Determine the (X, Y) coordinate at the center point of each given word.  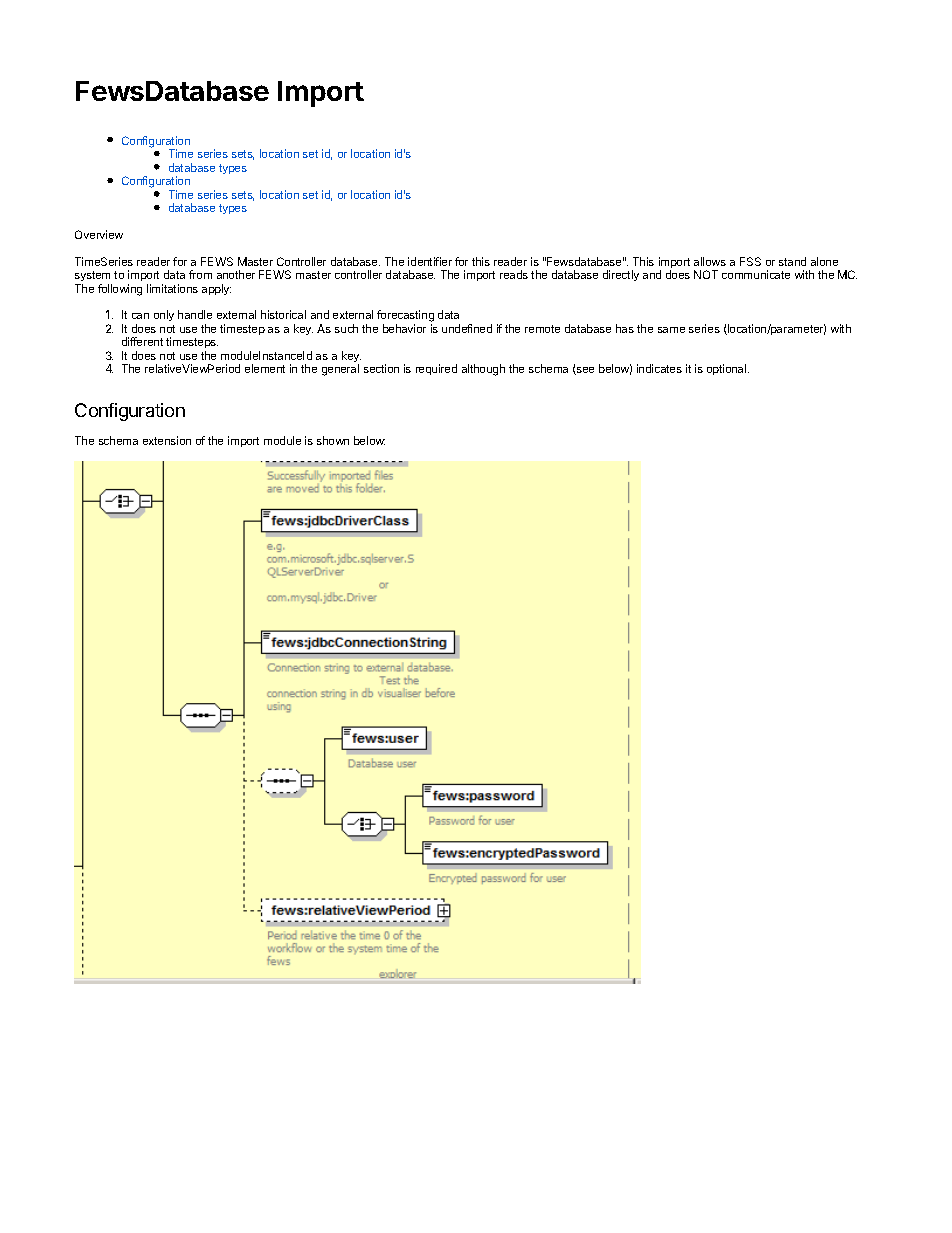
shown (333, 440)
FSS (750, 261)
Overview (99, 234)
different (142, 341)
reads (514, 274)
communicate (756, 274)
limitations (172, 288)
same (671, 330)
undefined (467, 328)
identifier (430, 261)
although (483, 370)
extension (167, 440)
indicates (659, 368)
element (265, 368)
